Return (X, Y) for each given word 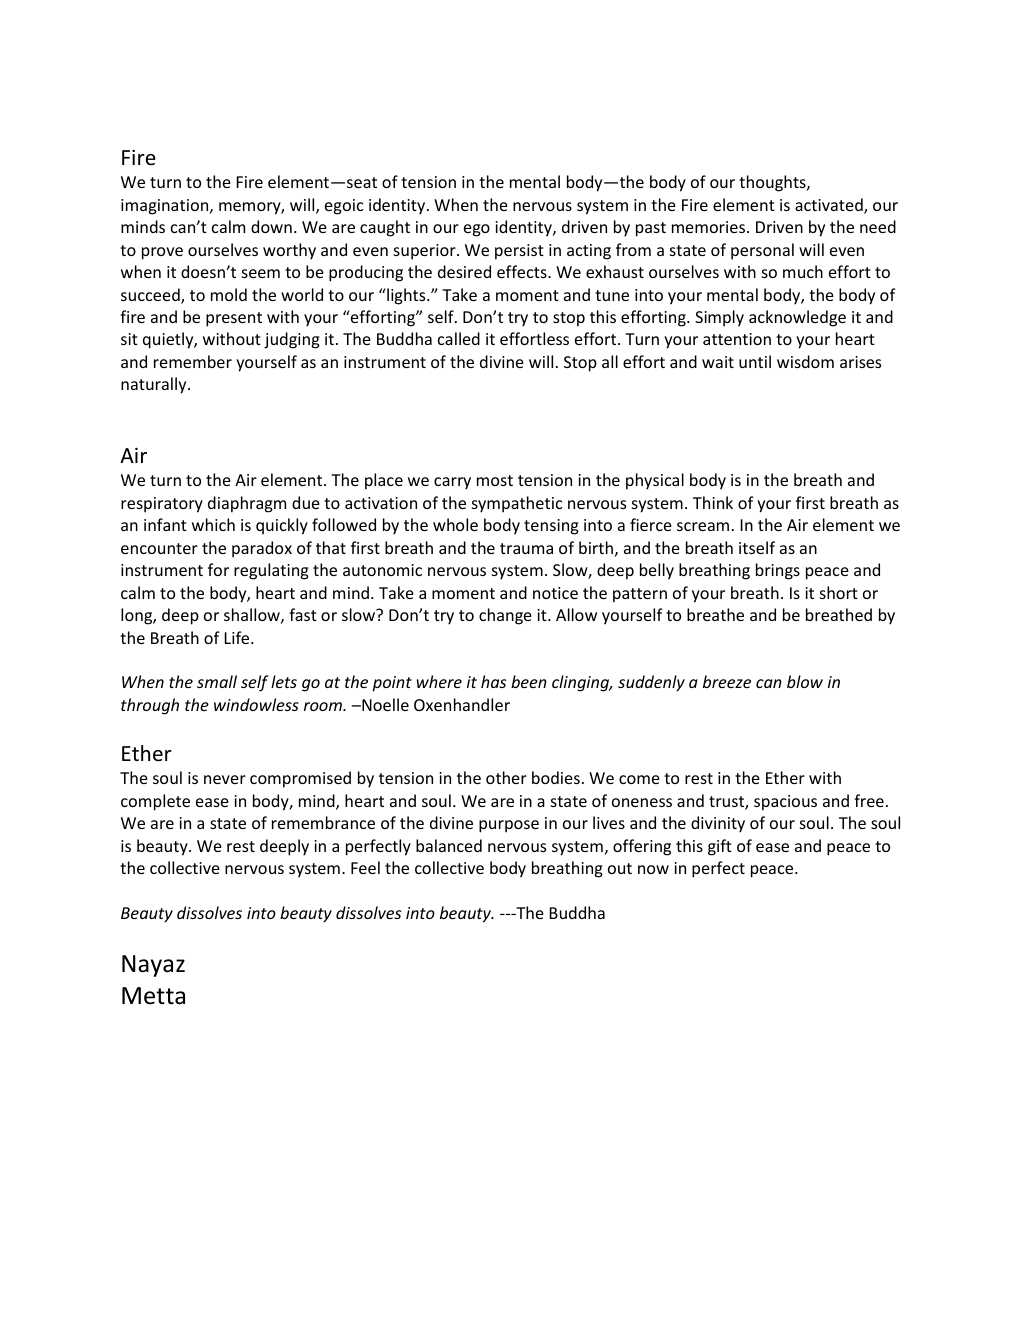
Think (713, 502)
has (493, 681)
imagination (166, 207)
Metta (153, 996)
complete (155, 802)
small (217, 681)
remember (193, 361)
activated (830, 206)
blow (805, 681)
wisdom (805, 361)
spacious (785, 803)
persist (519, 252)
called (459, 338)
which (213, 524)
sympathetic (517, 504)
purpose (509, 826)
